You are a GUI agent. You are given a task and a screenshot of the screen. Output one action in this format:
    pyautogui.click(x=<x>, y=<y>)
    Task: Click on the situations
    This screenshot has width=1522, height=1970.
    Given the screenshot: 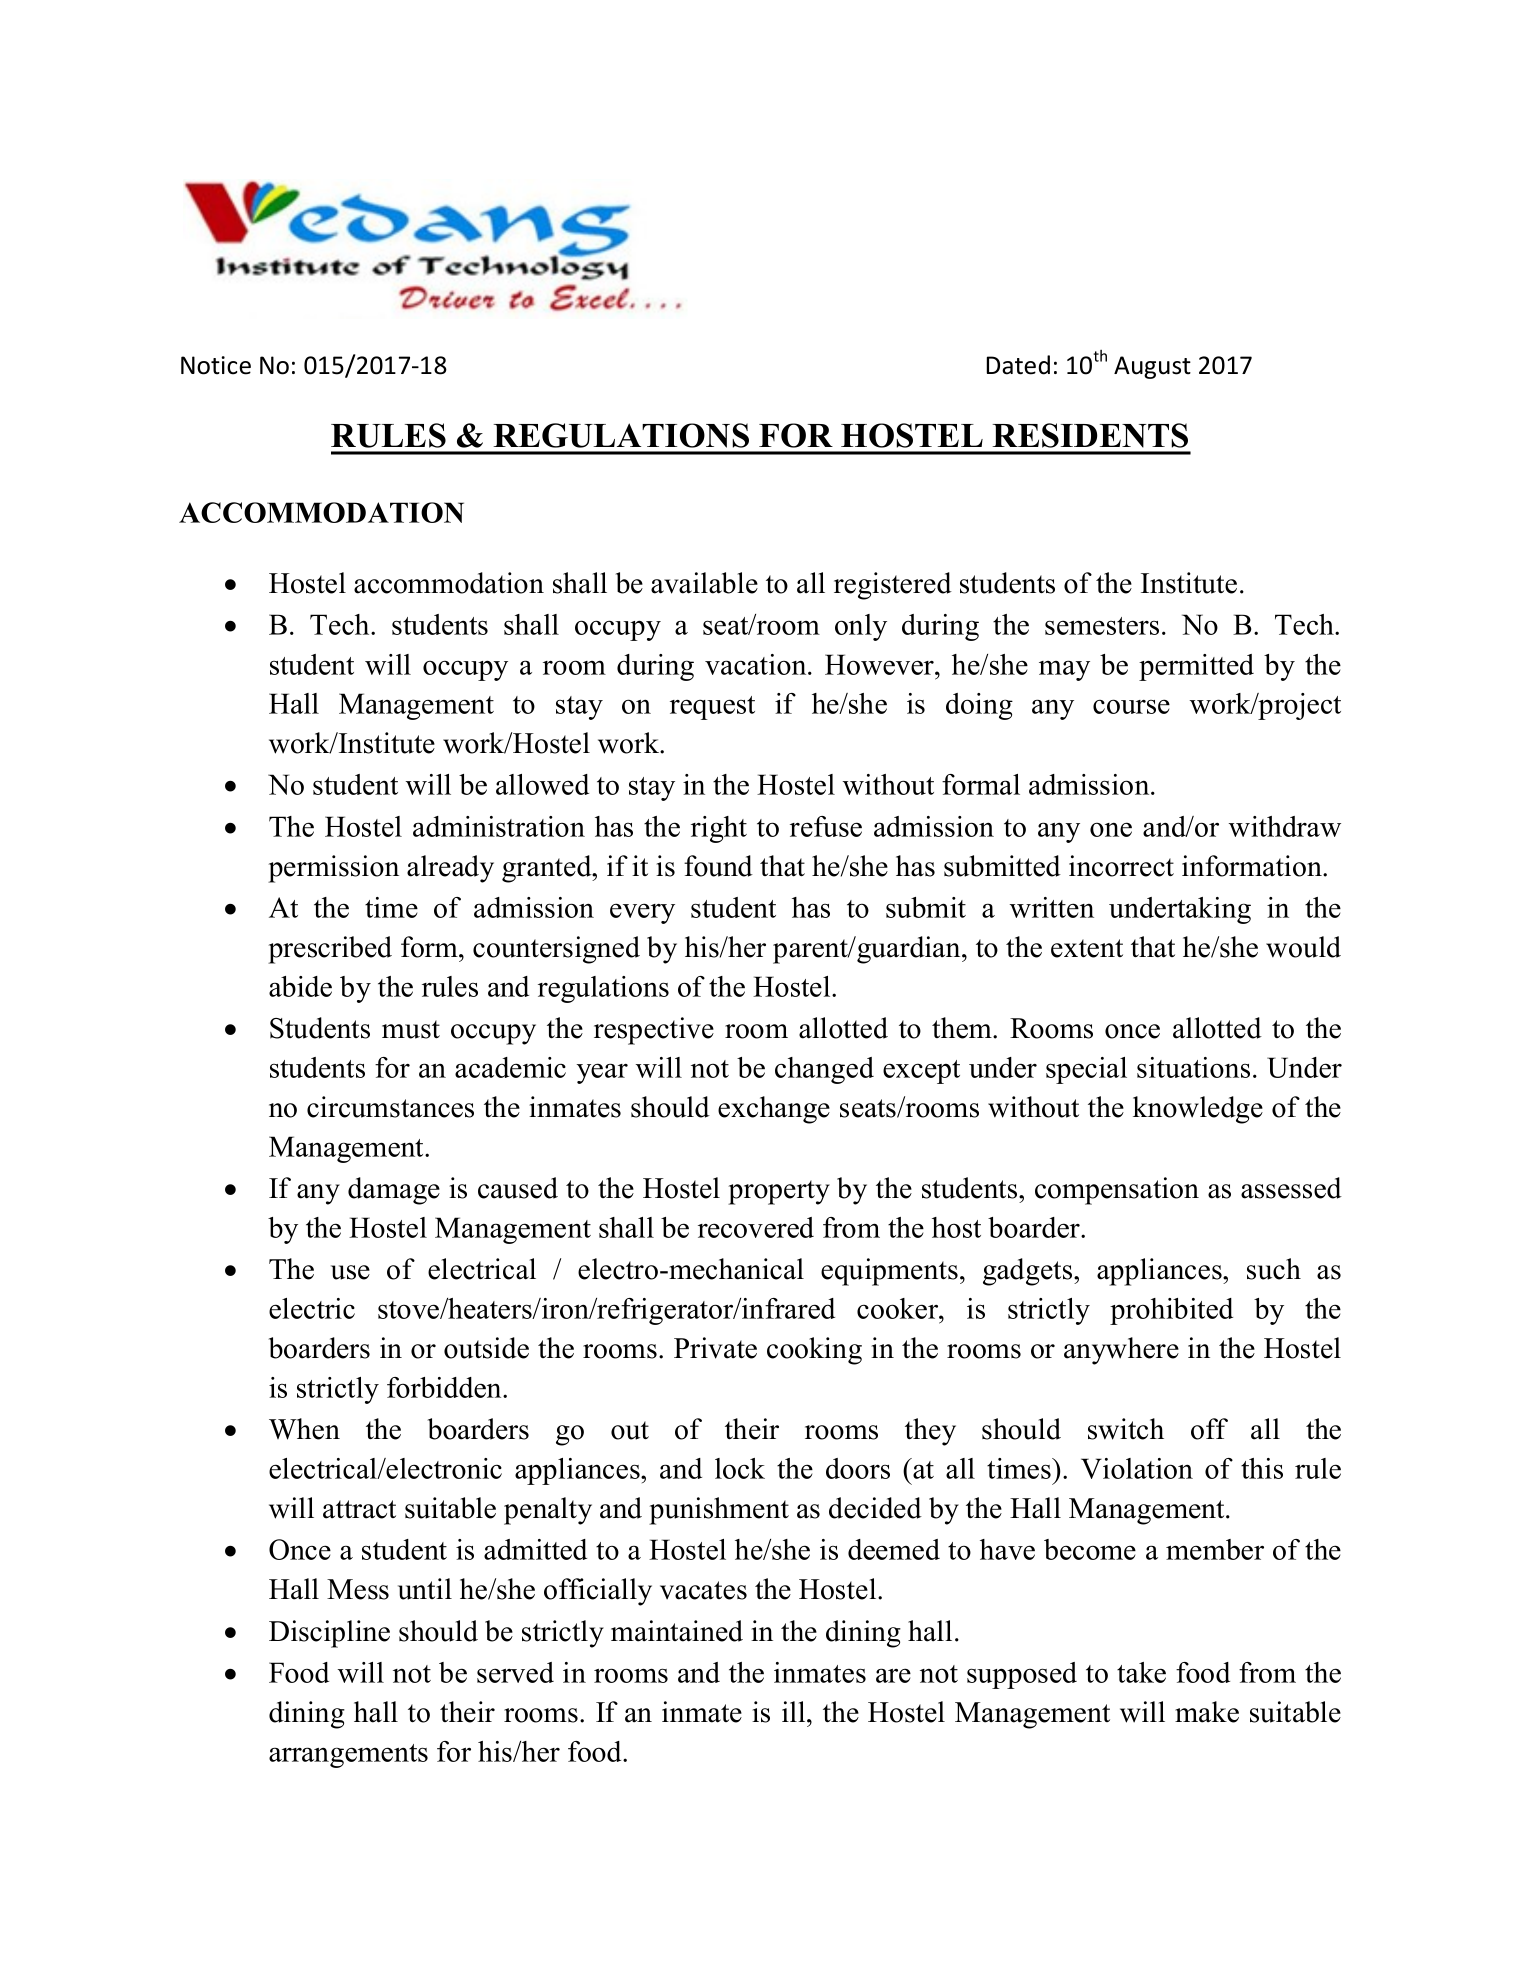 What is the action you would take?
    pyautogui.click(x=1193, y=1067)
